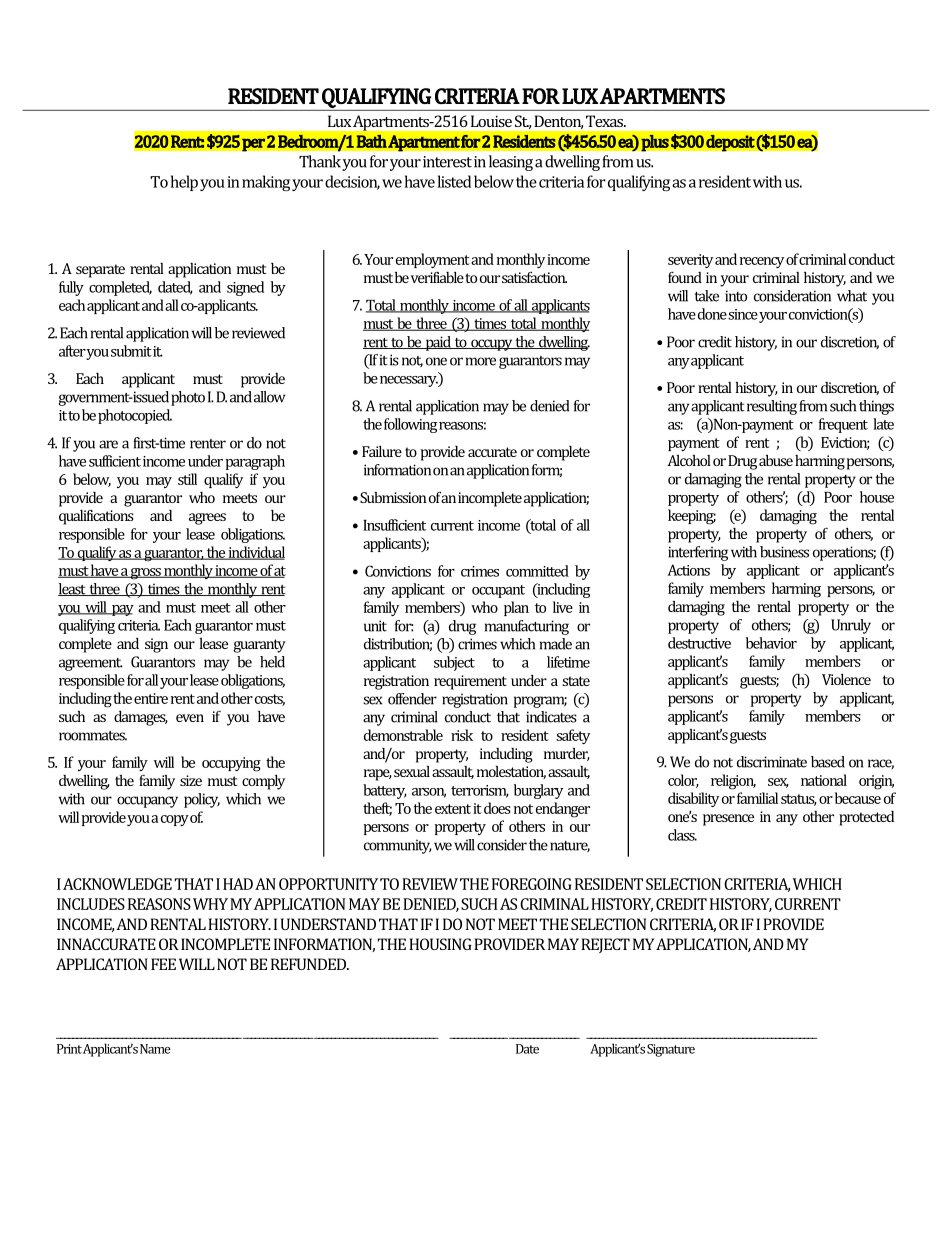 The width and height of the screenshot is (952, 1233). What do you see at coordinates (772, 762) in the screenshot?
I see `discriminate` at bounding box center [772, 762].
